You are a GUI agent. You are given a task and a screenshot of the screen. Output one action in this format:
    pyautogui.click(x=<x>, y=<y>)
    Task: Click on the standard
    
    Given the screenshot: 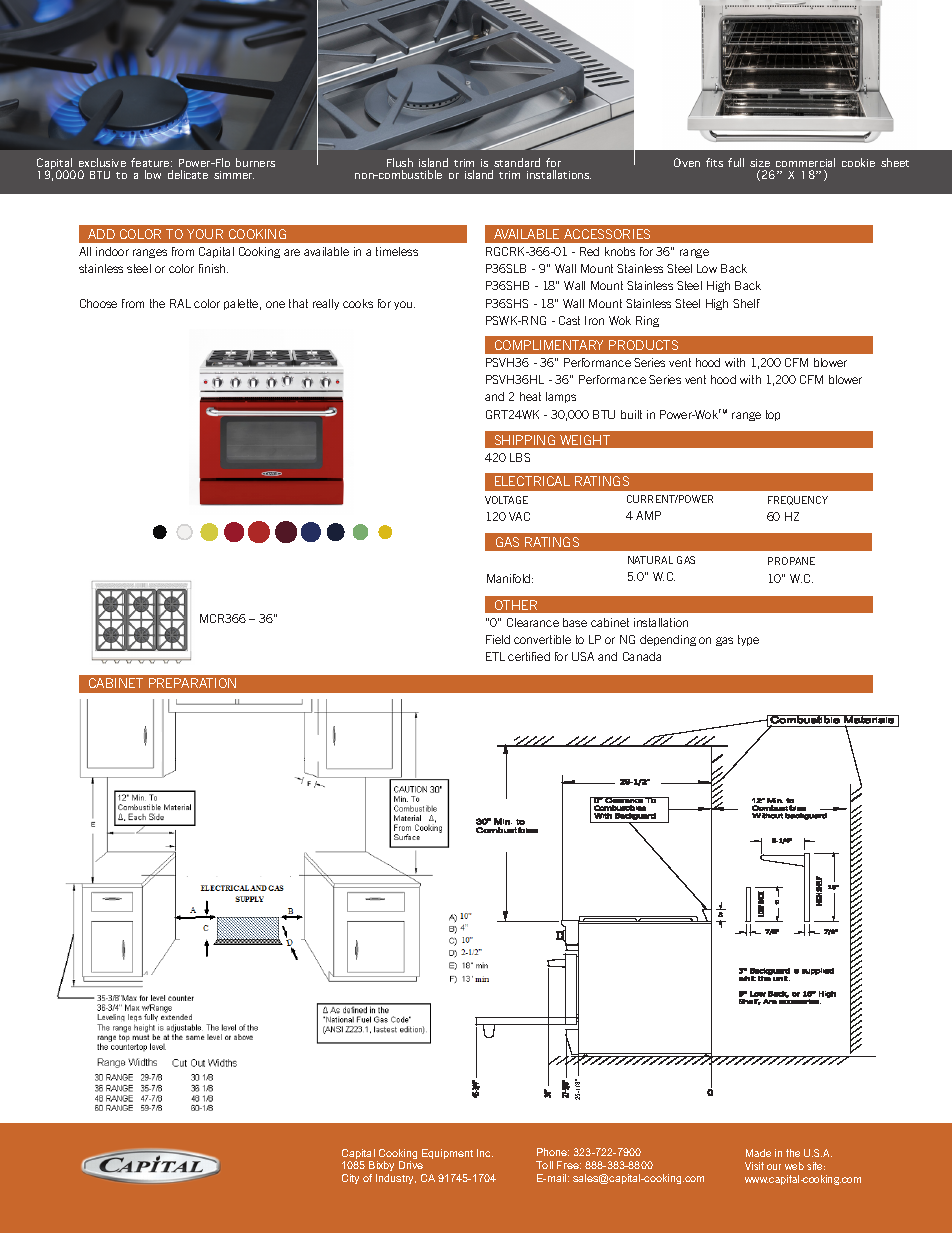 What is the action you would take?
    pyautogui.click(x=517, y=162)
